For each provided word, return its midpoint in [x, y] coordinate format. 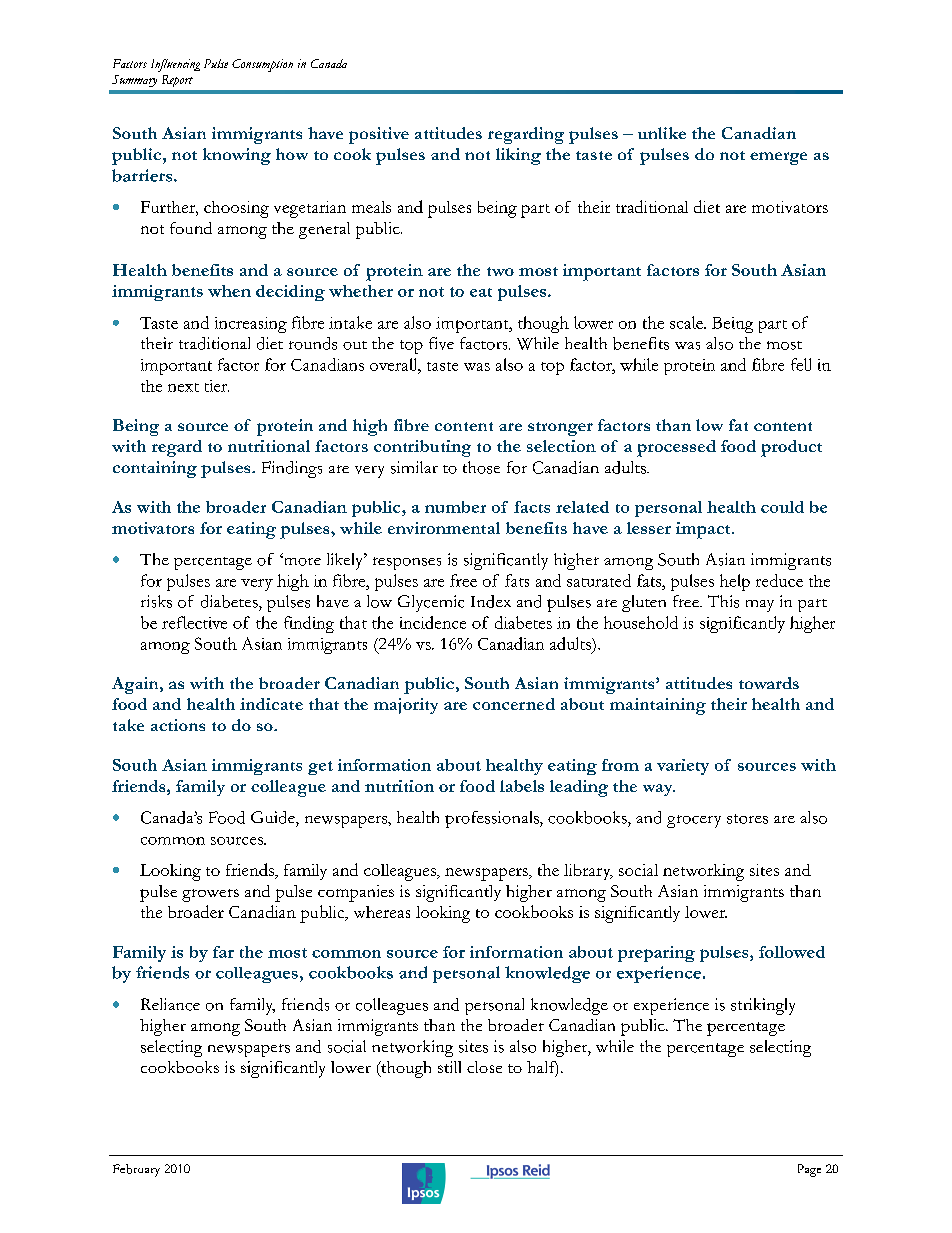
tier [217, 386]
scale [687, 322]
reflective [194, 622]
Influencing [175, 65]
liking [518, 156]
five [441, 343]
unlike [662, 133]
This [723, 601]
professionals [493, 819]
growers [210, 895]
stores [747, 819]
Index [491, 601]
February [136, 1170]
